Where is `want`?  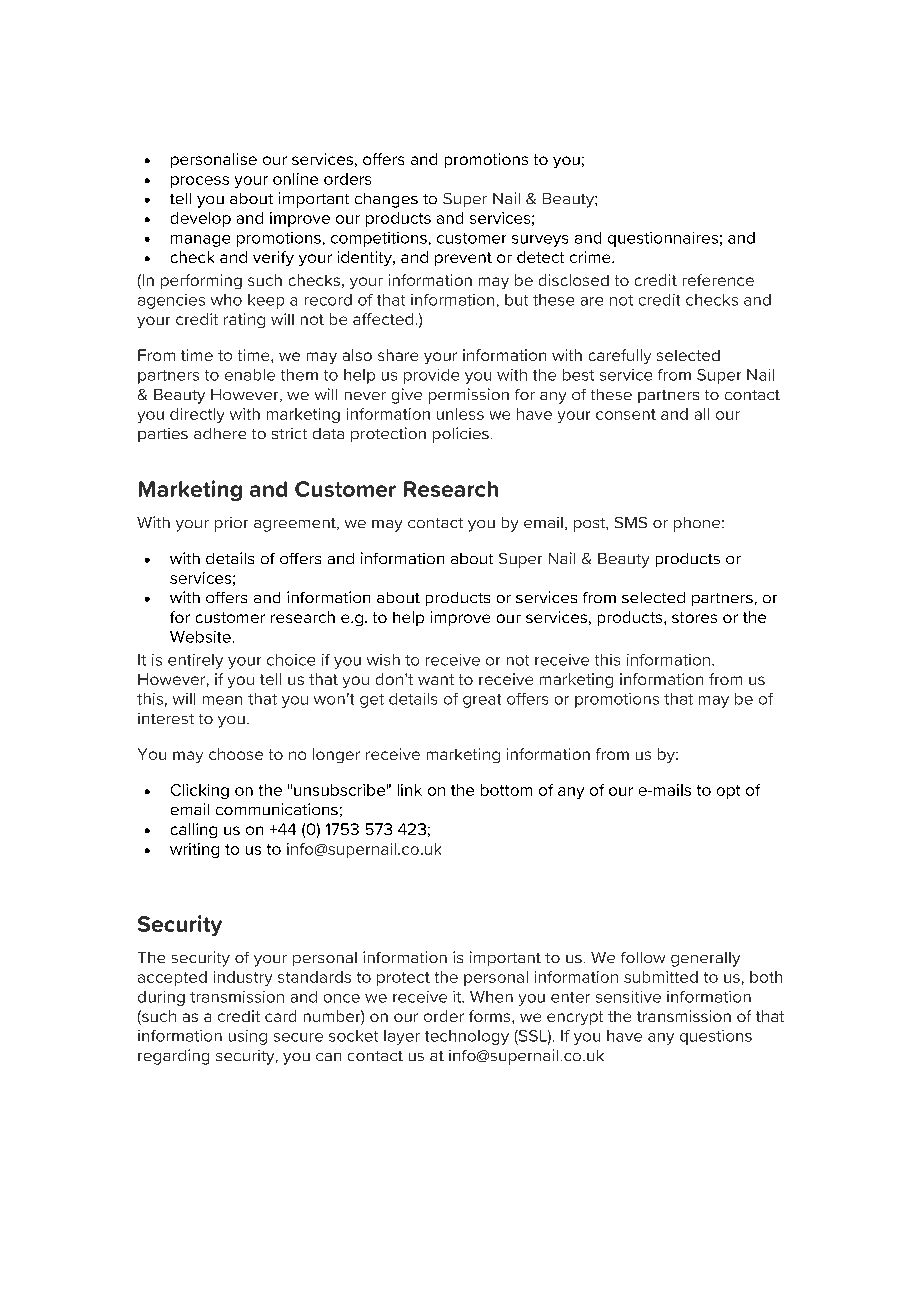
want is located at coordinates (436, 679).
